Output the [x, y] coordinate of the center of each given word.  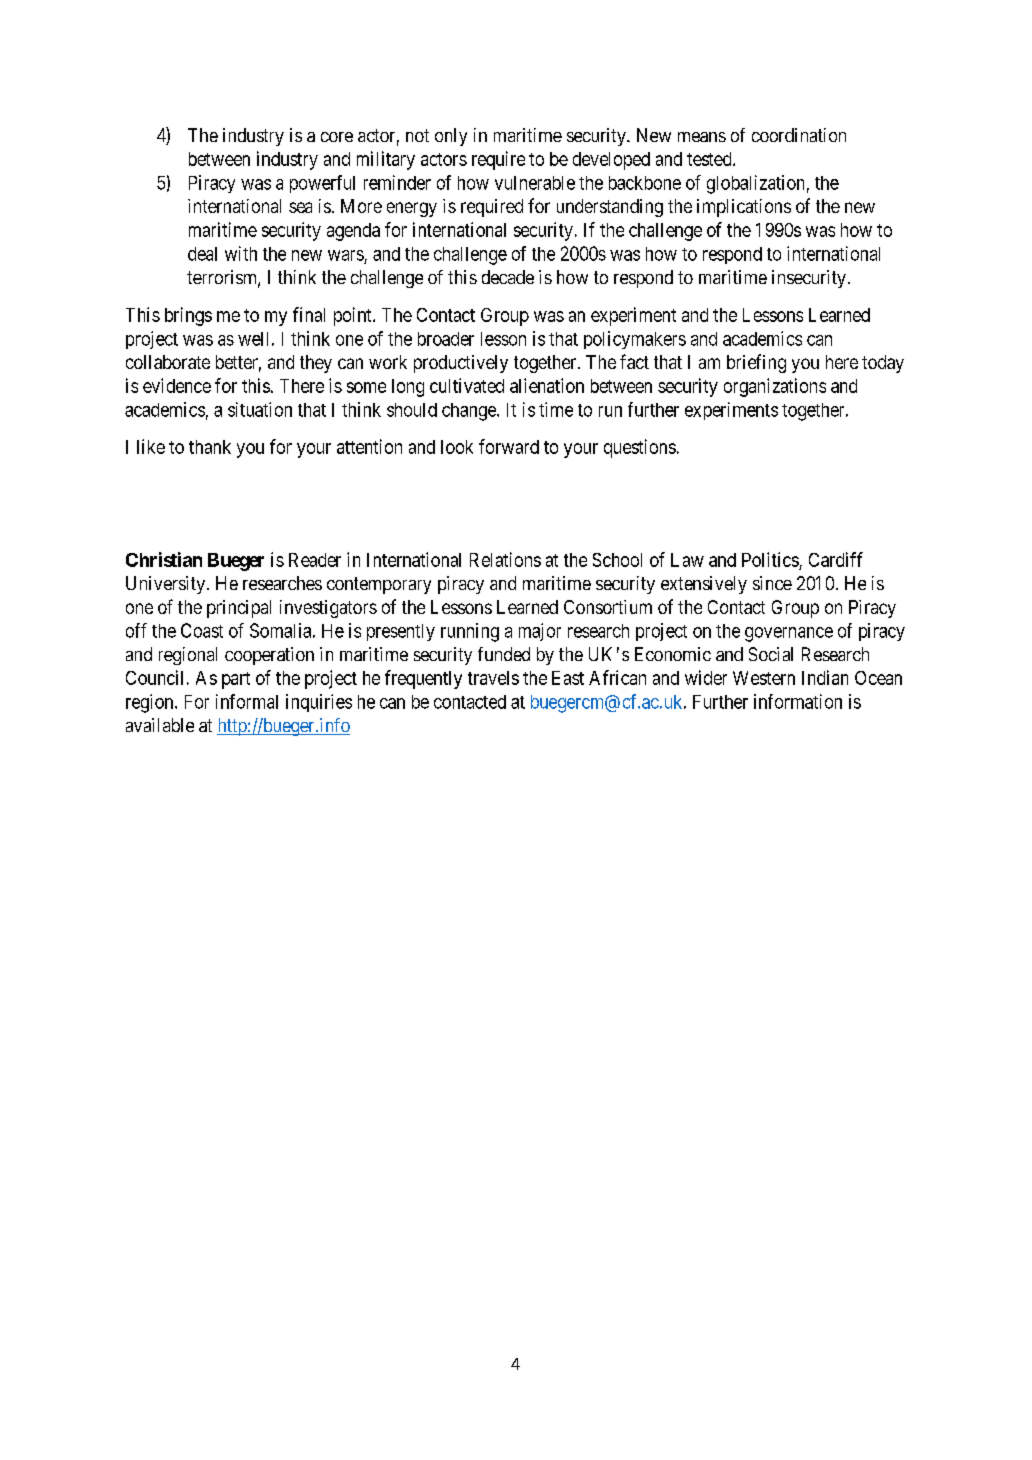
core [337, 137]
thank [210, 447]
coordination [799, 135]
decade [508, 277]
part [236, 680]
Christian [164, 559]
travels [493, 678]
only [451, 137]
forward [509, 446]
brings [188, 316]
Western [764, 678]
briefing [756, 363]
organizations [775, 387]
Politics [770, 559]
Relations [505, 559]
